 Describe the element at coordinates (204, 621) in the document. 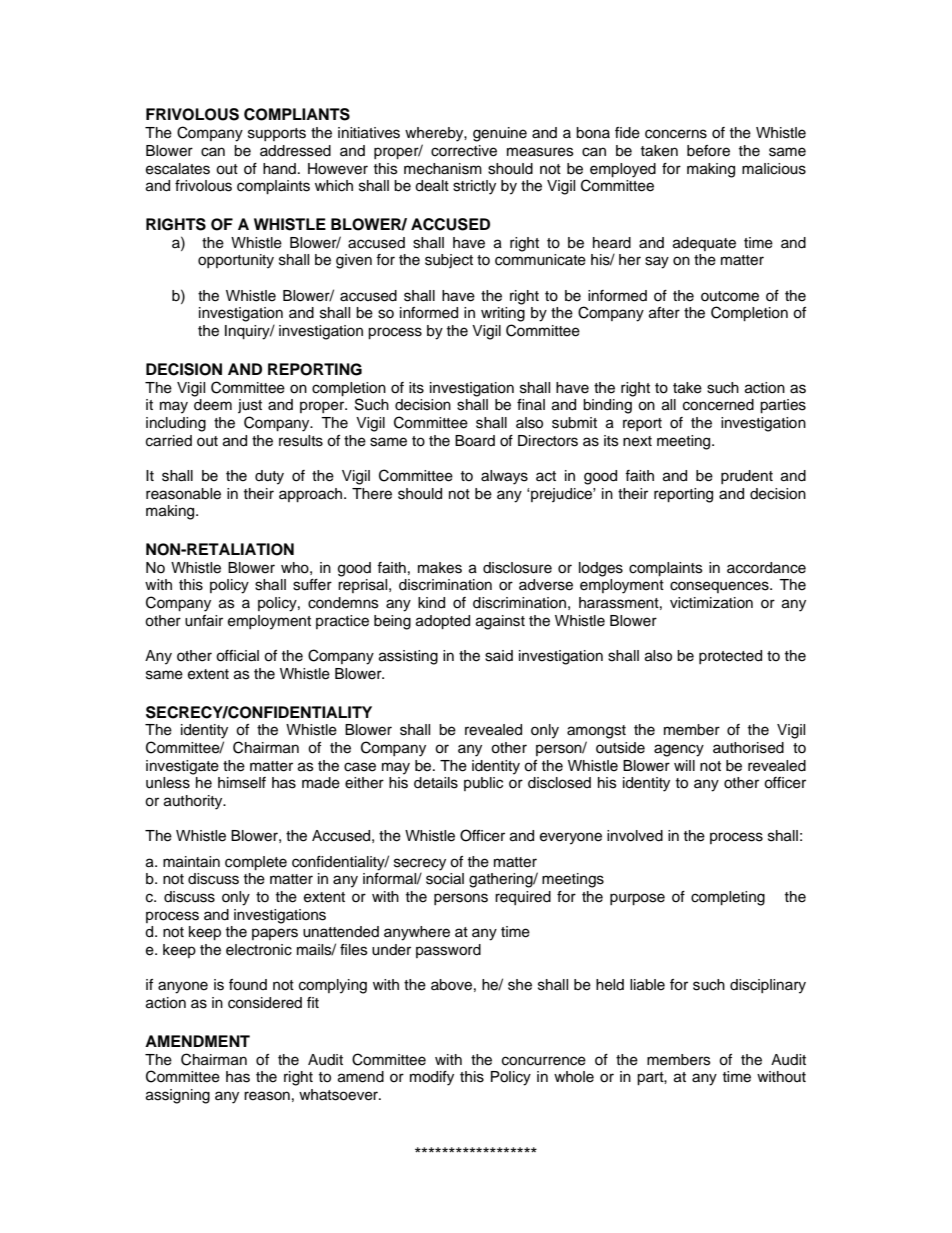

I see `unfair` at that location.
